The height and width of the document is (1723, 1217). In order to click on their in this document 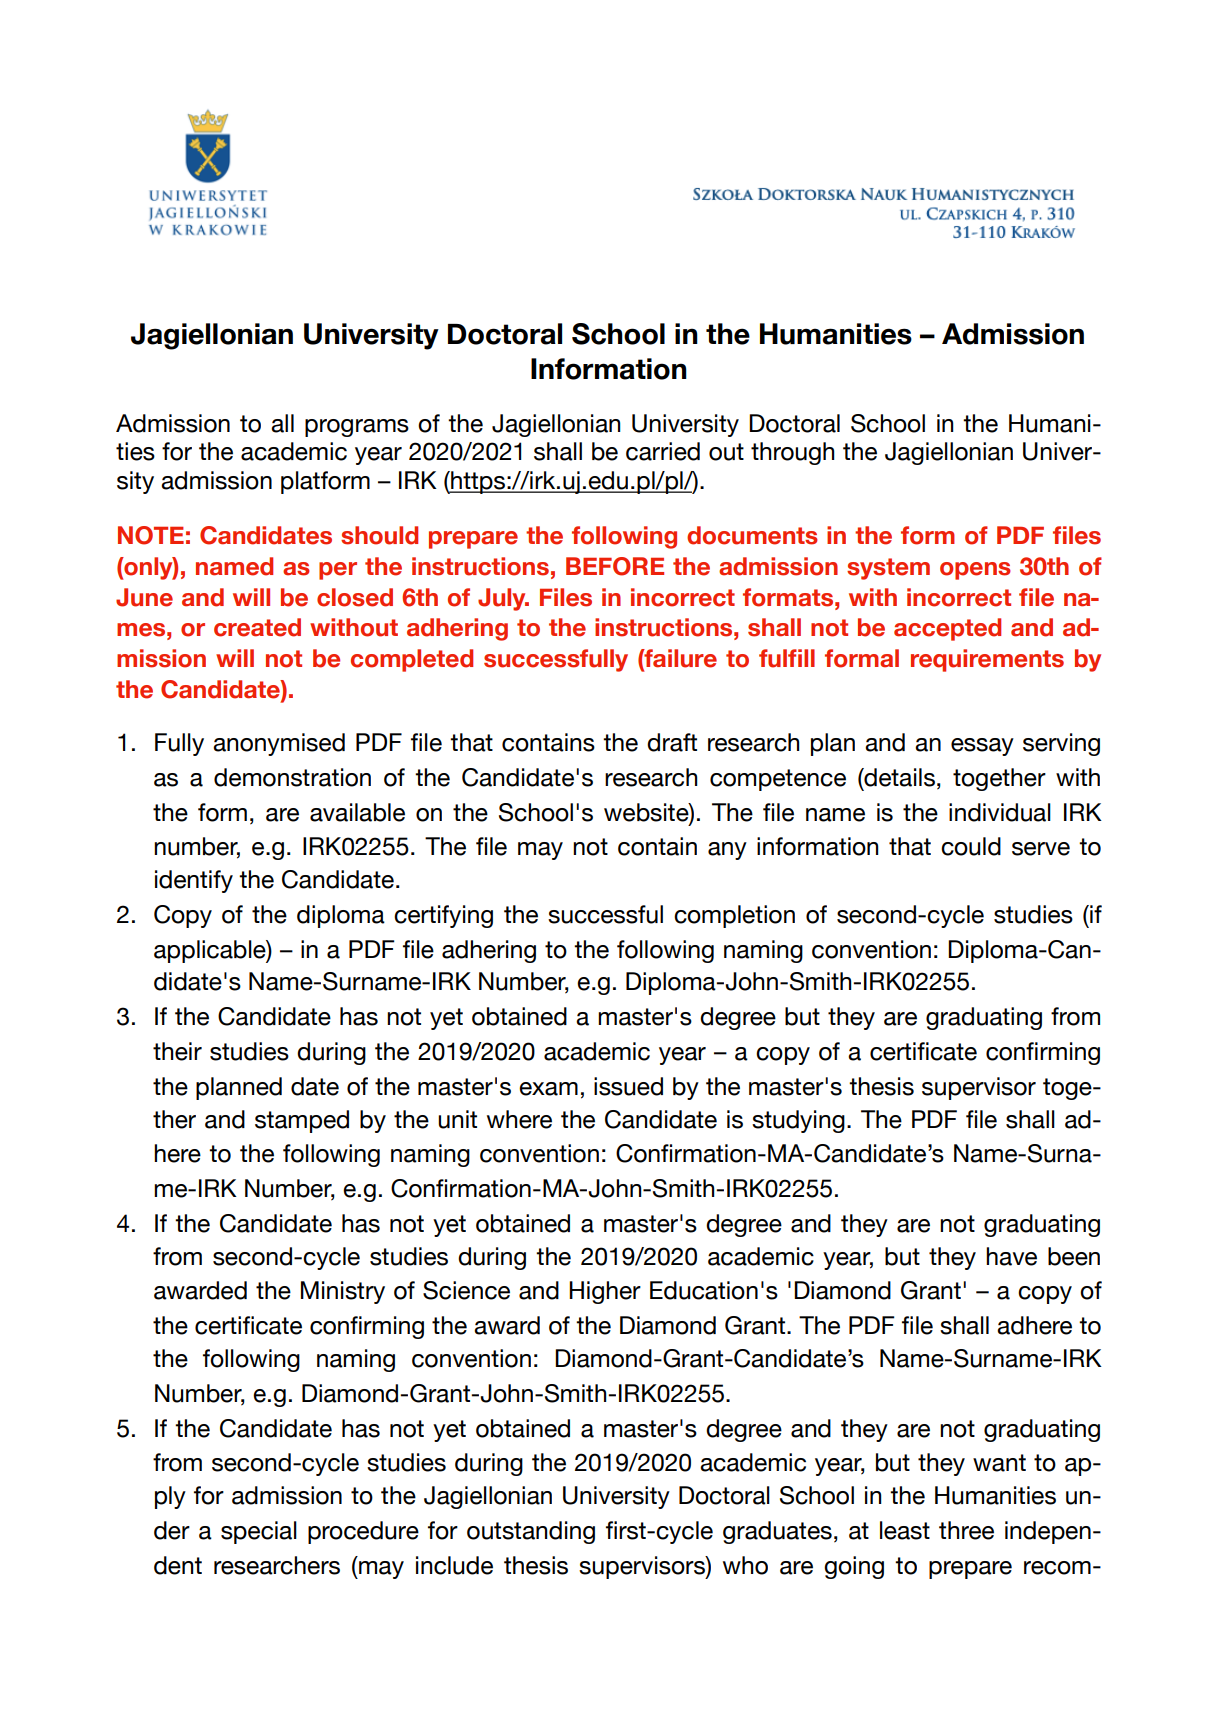, I will do `click(177, 1051)`.
